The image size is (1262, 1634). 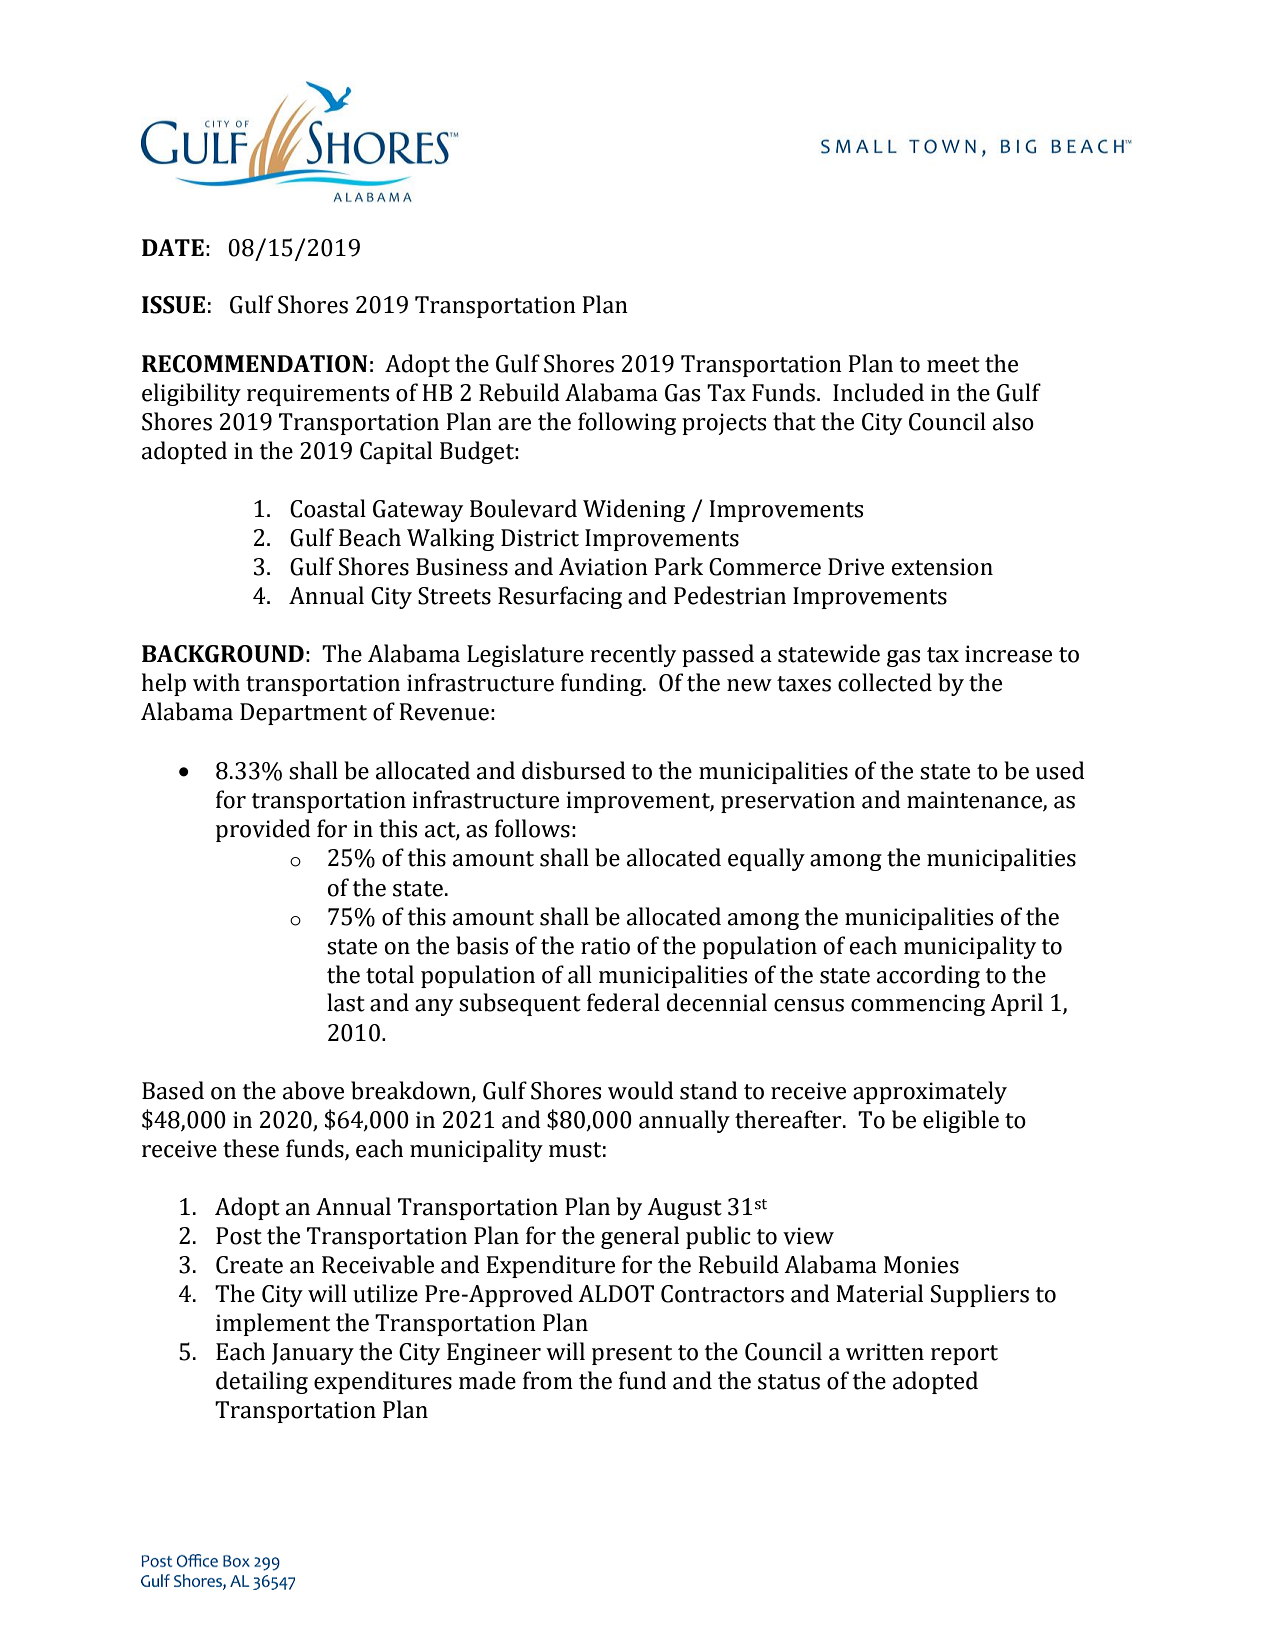 I want to click on implement, so click(x=273, y=1324).
